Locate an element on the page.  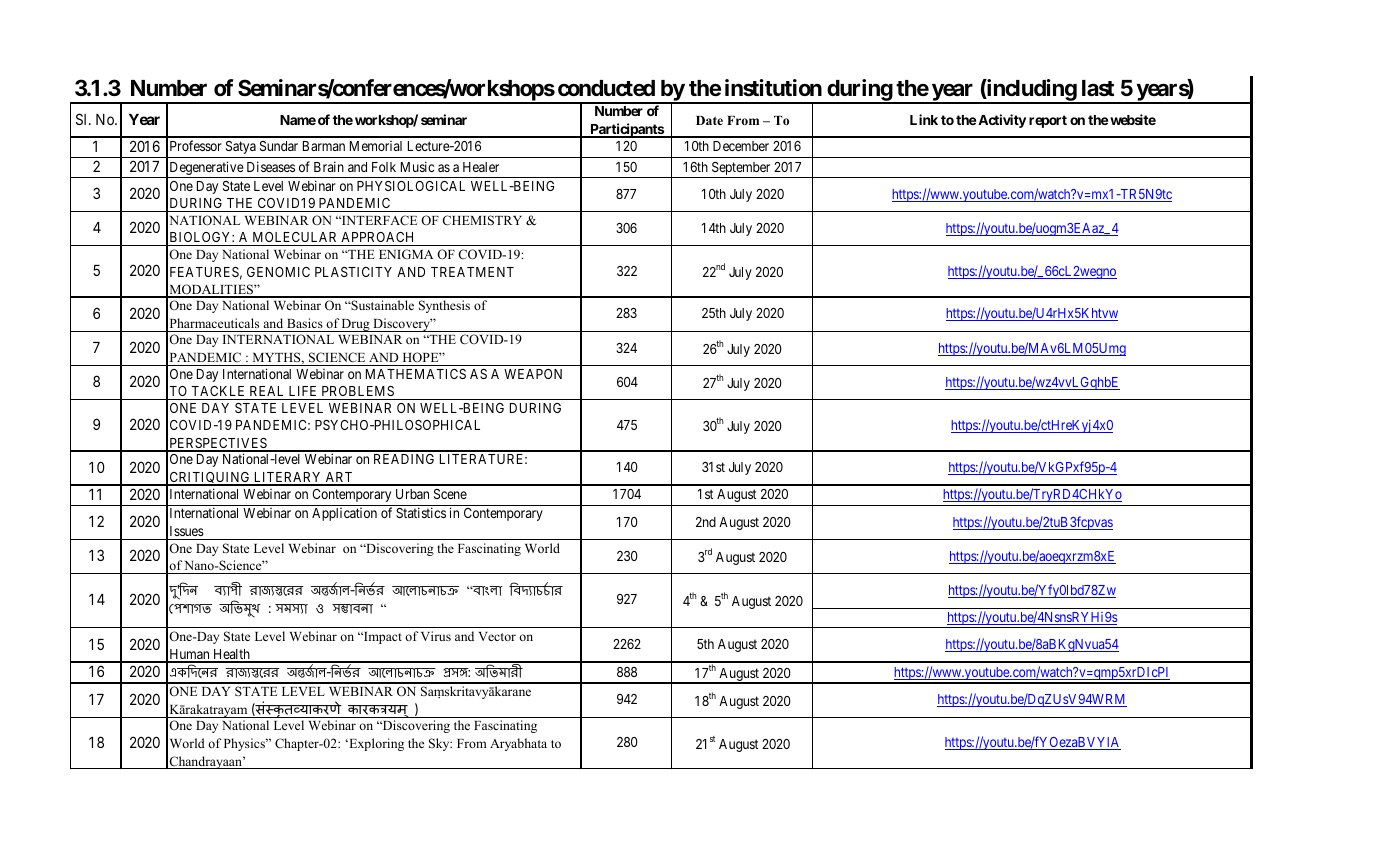
September is located at coordinates (741, 168).
